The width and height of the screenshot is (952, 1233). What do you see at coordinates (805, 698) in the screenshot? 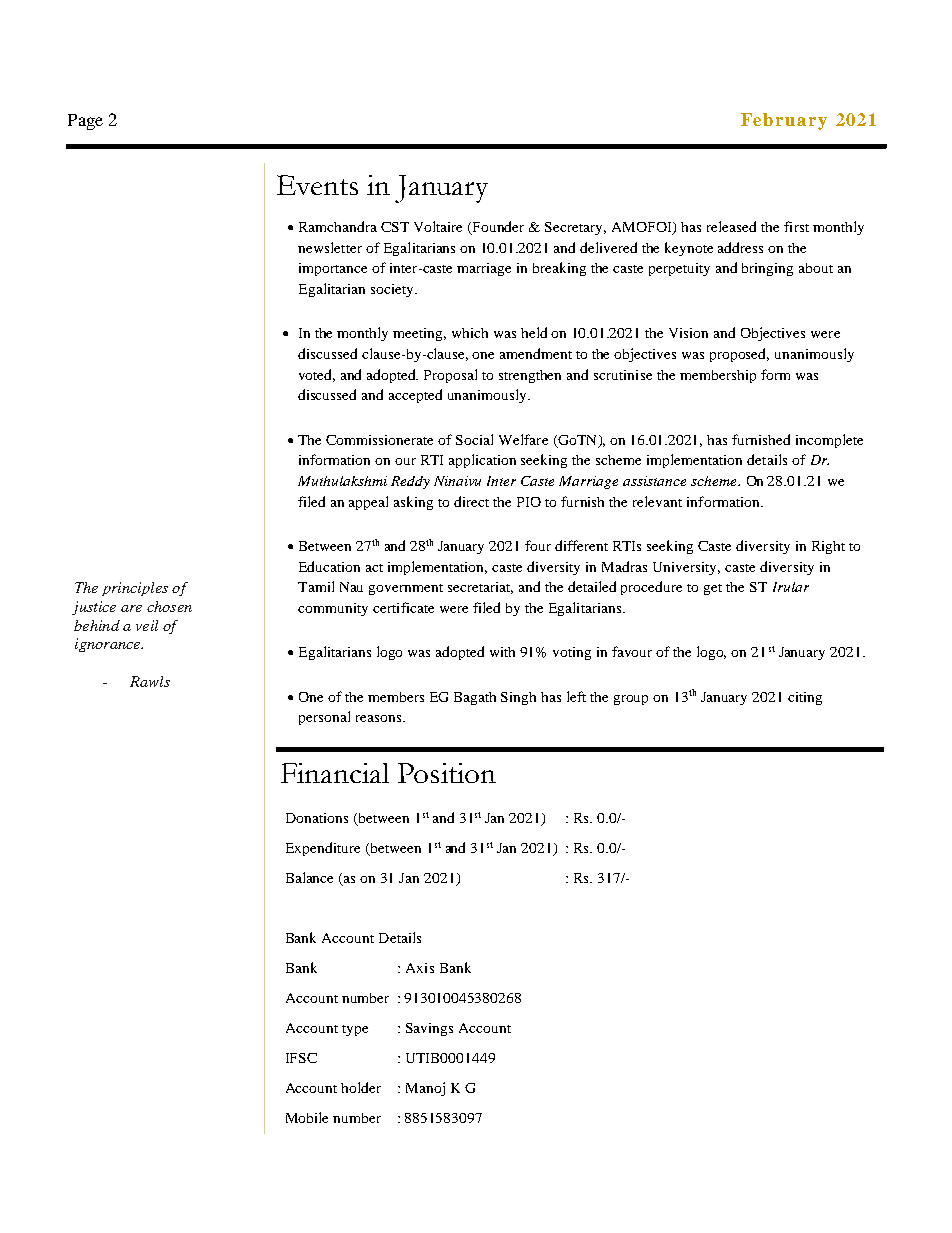
I see `citing` at bounding box center [805, 698].
